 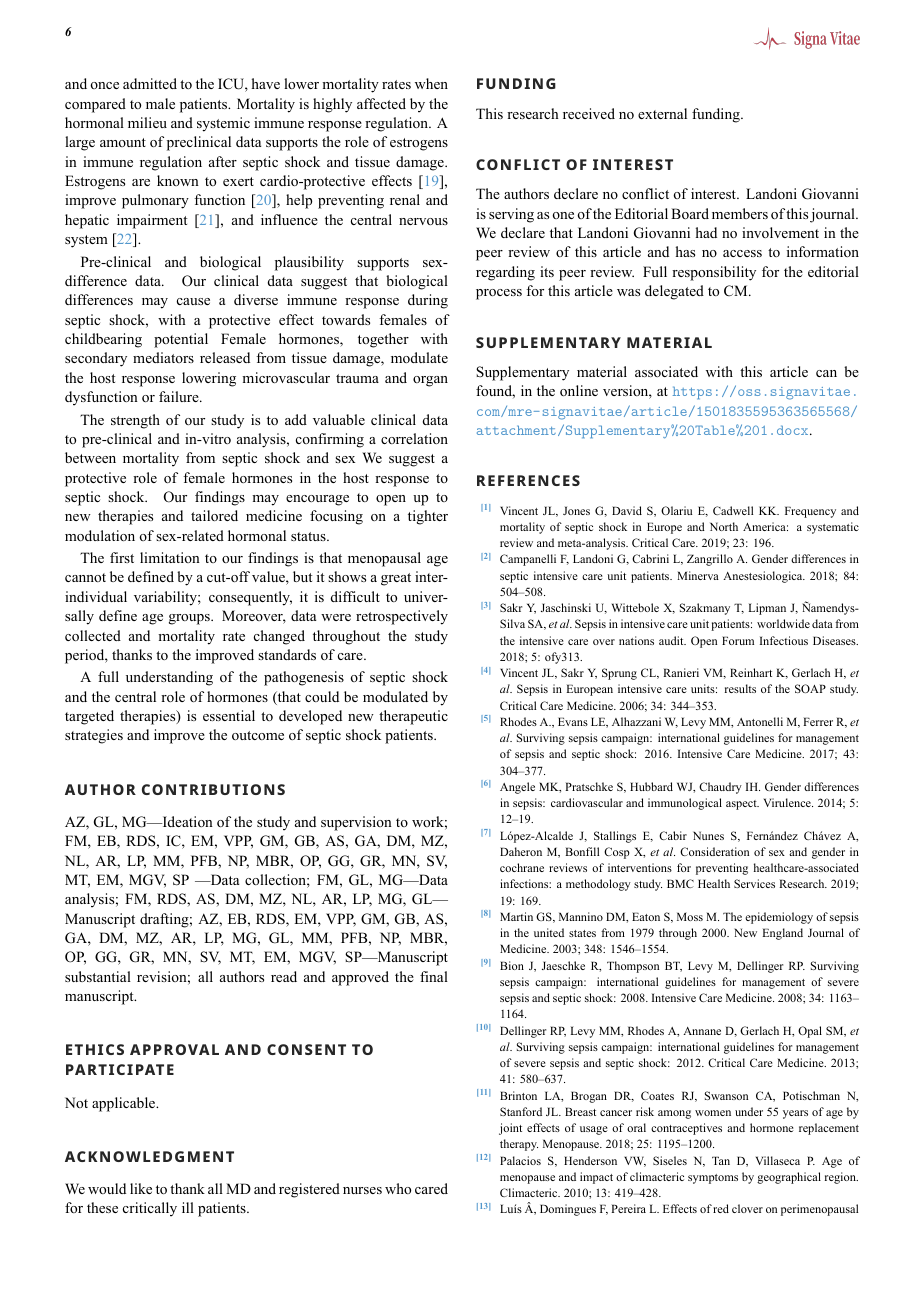 I want to click on organ, so click(x=430, y=381).
